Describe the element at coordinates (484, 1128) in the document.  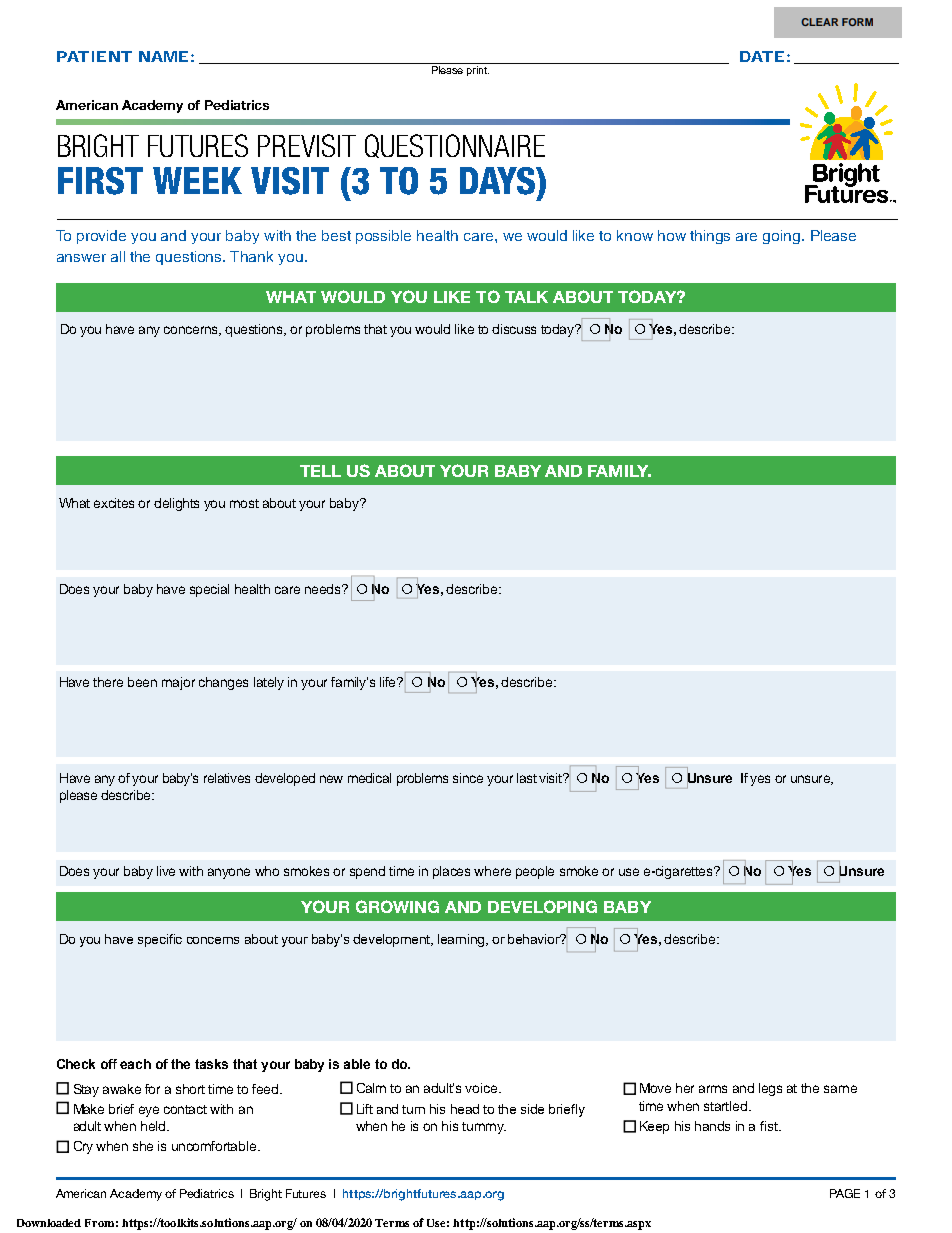
I see `tummy` at that location.
